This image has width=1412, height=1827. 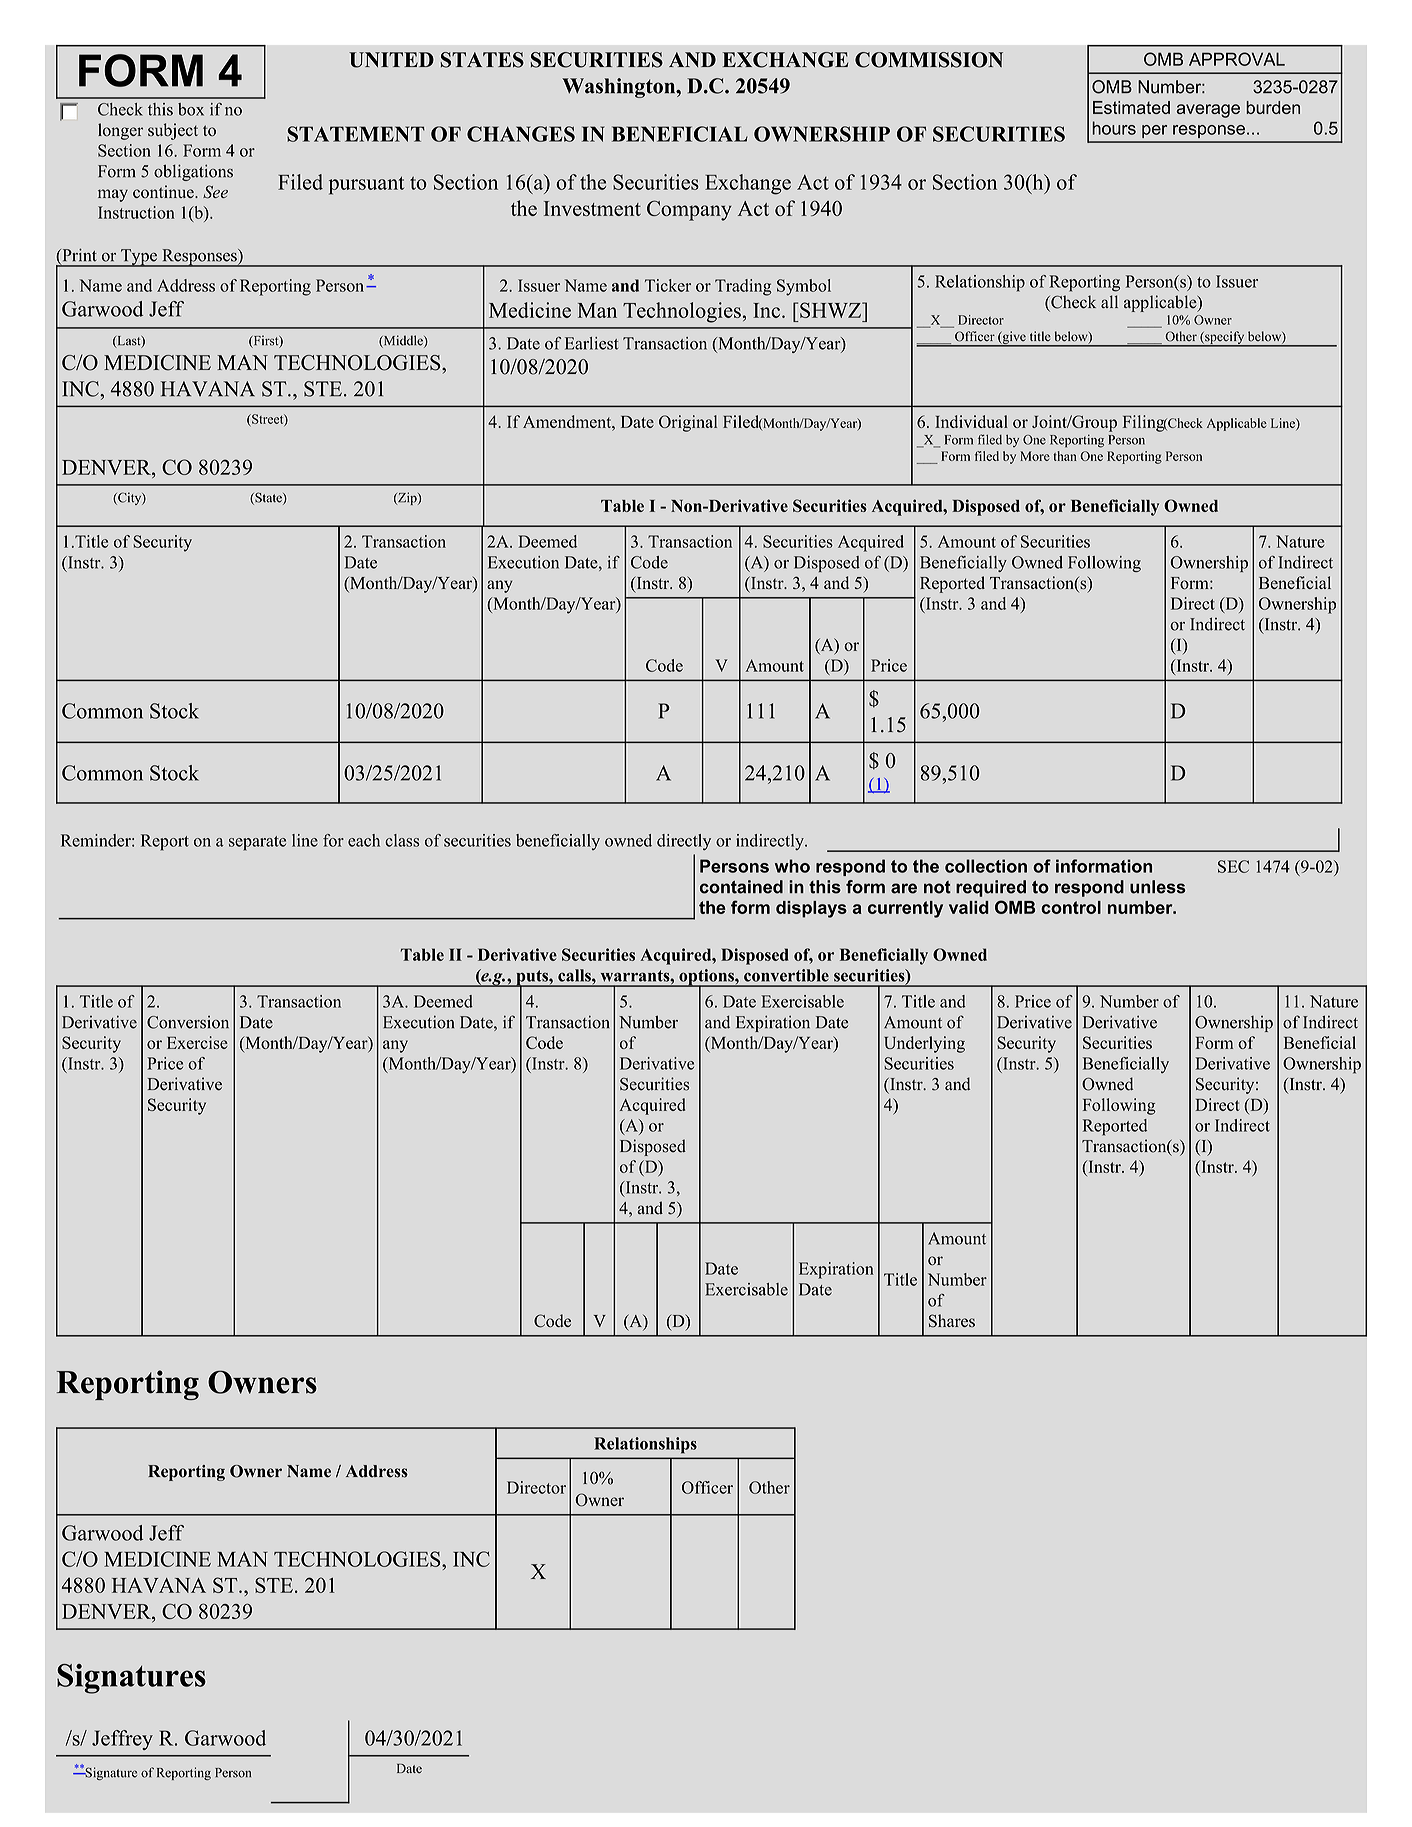 I want to click on Original, so click(x=688, y=423).
